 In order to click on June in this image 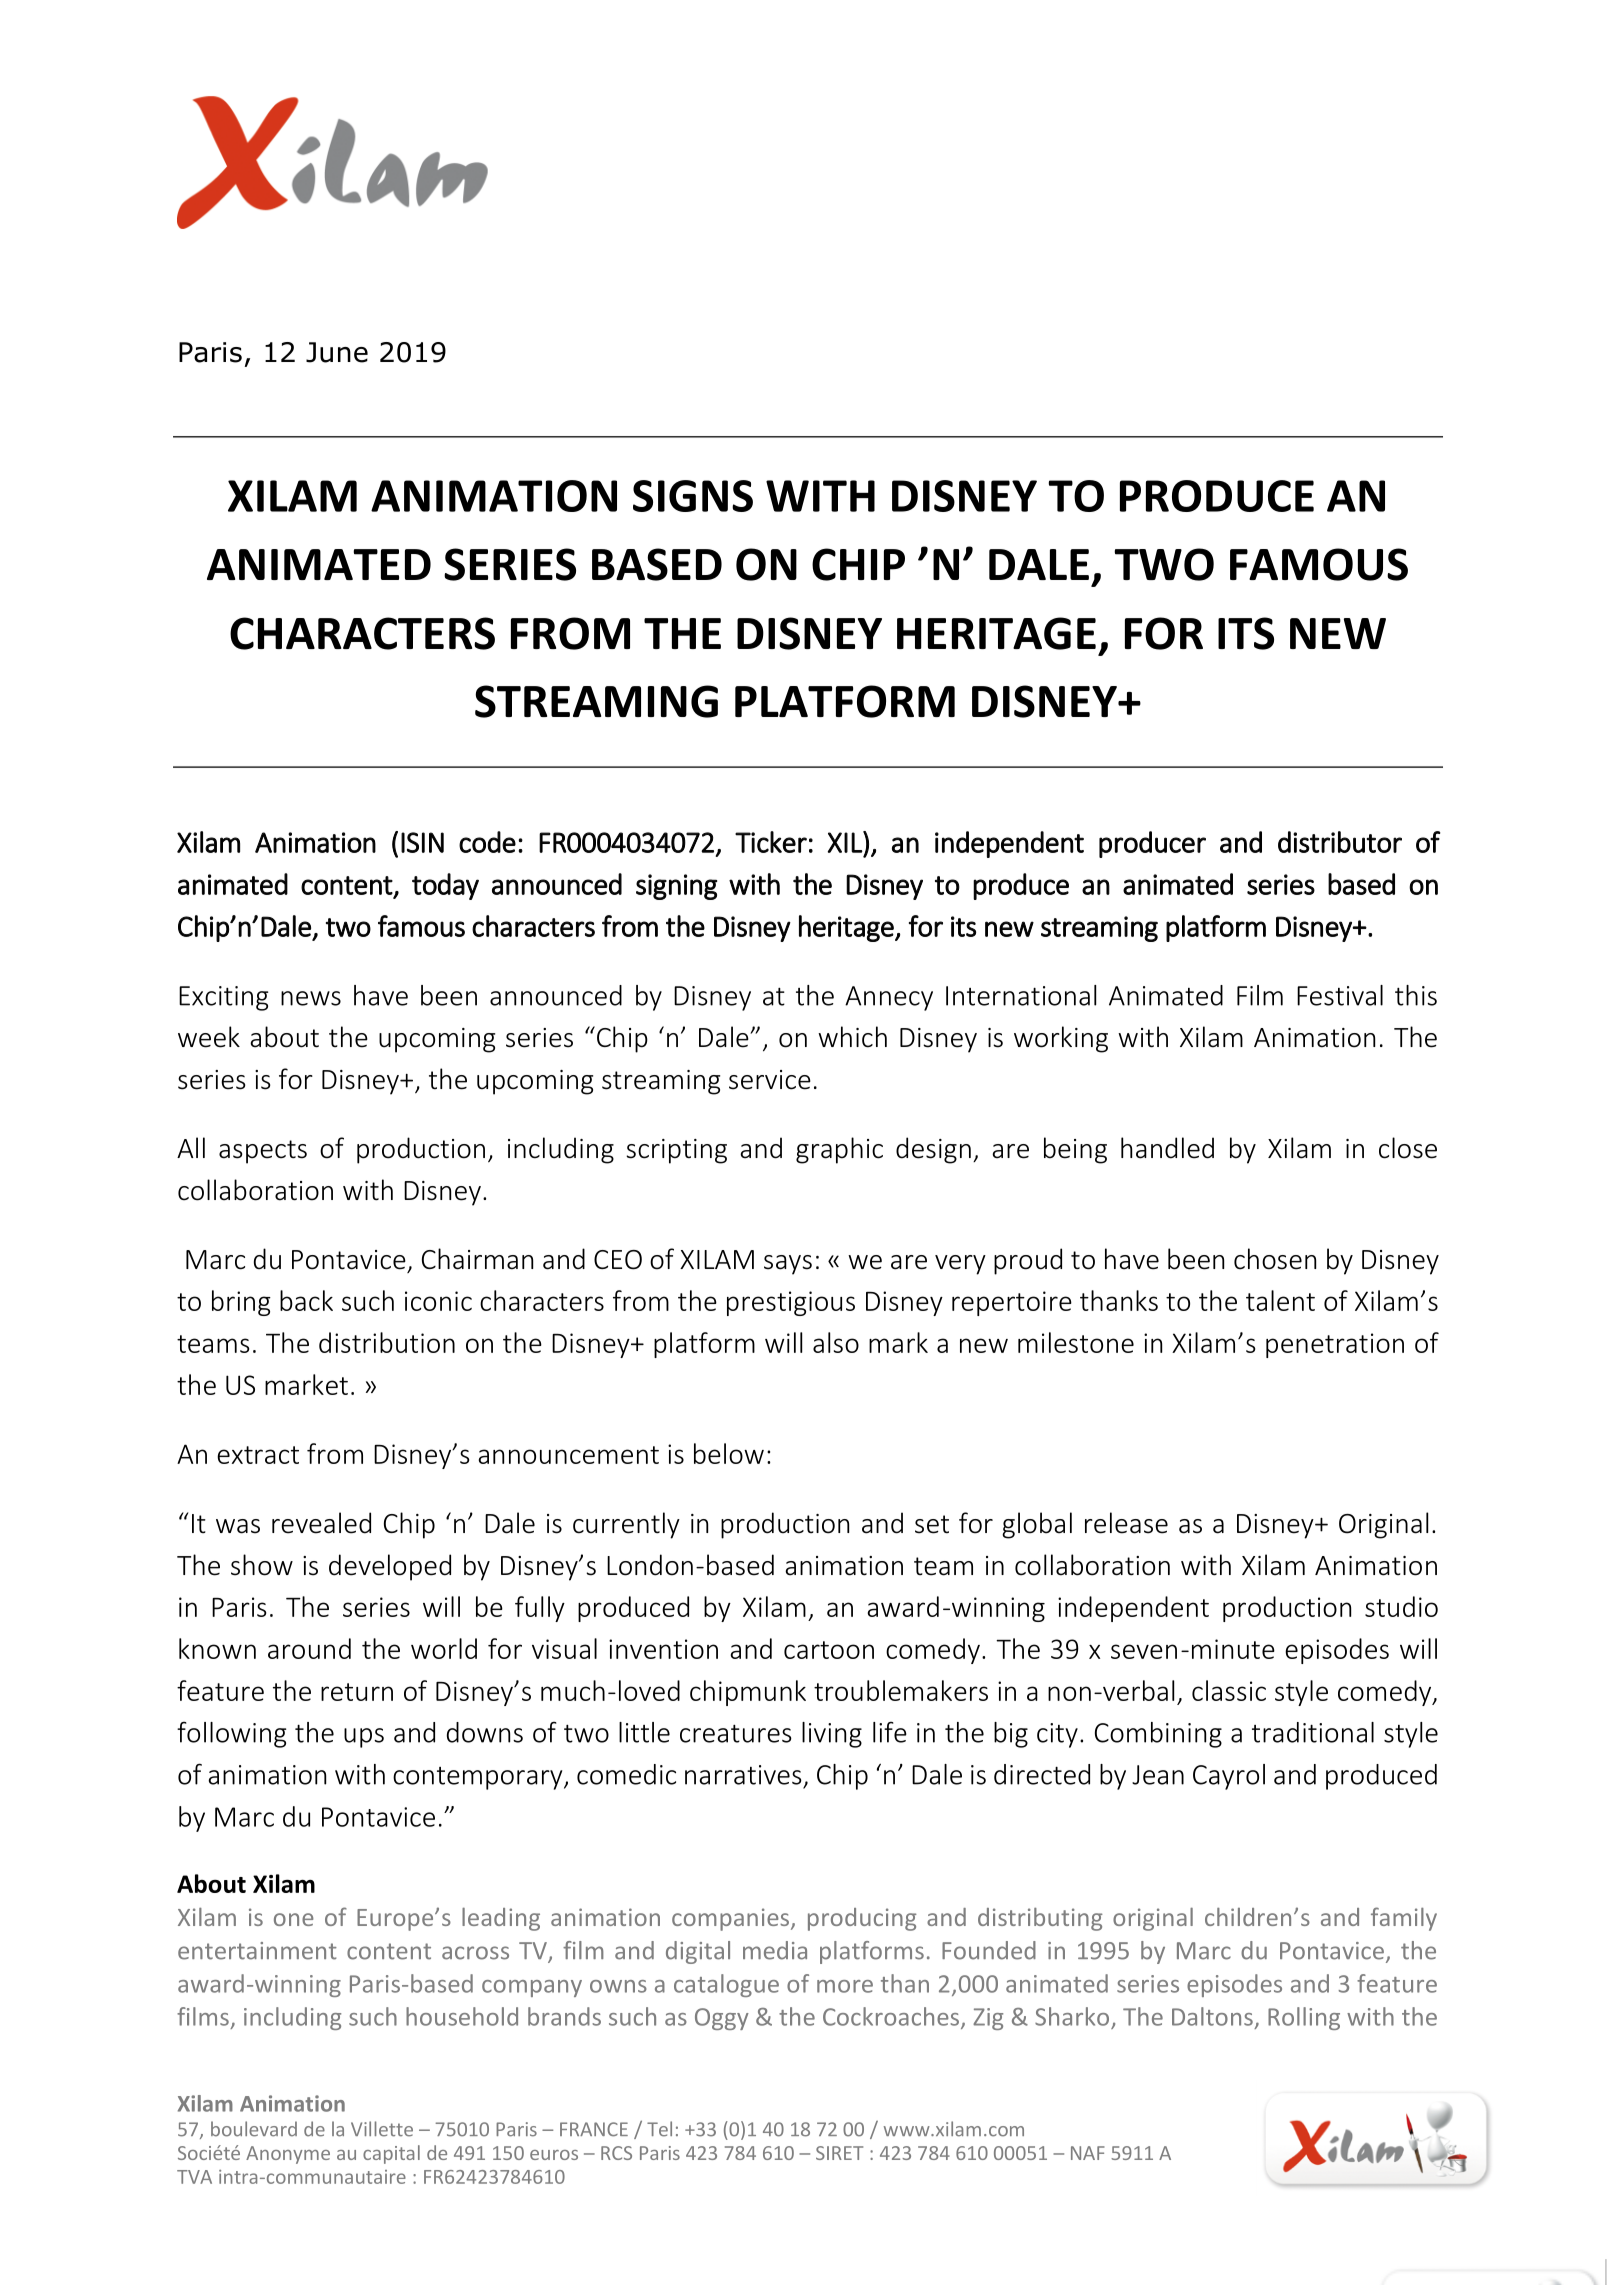, I will do `click(337, 352)`.
